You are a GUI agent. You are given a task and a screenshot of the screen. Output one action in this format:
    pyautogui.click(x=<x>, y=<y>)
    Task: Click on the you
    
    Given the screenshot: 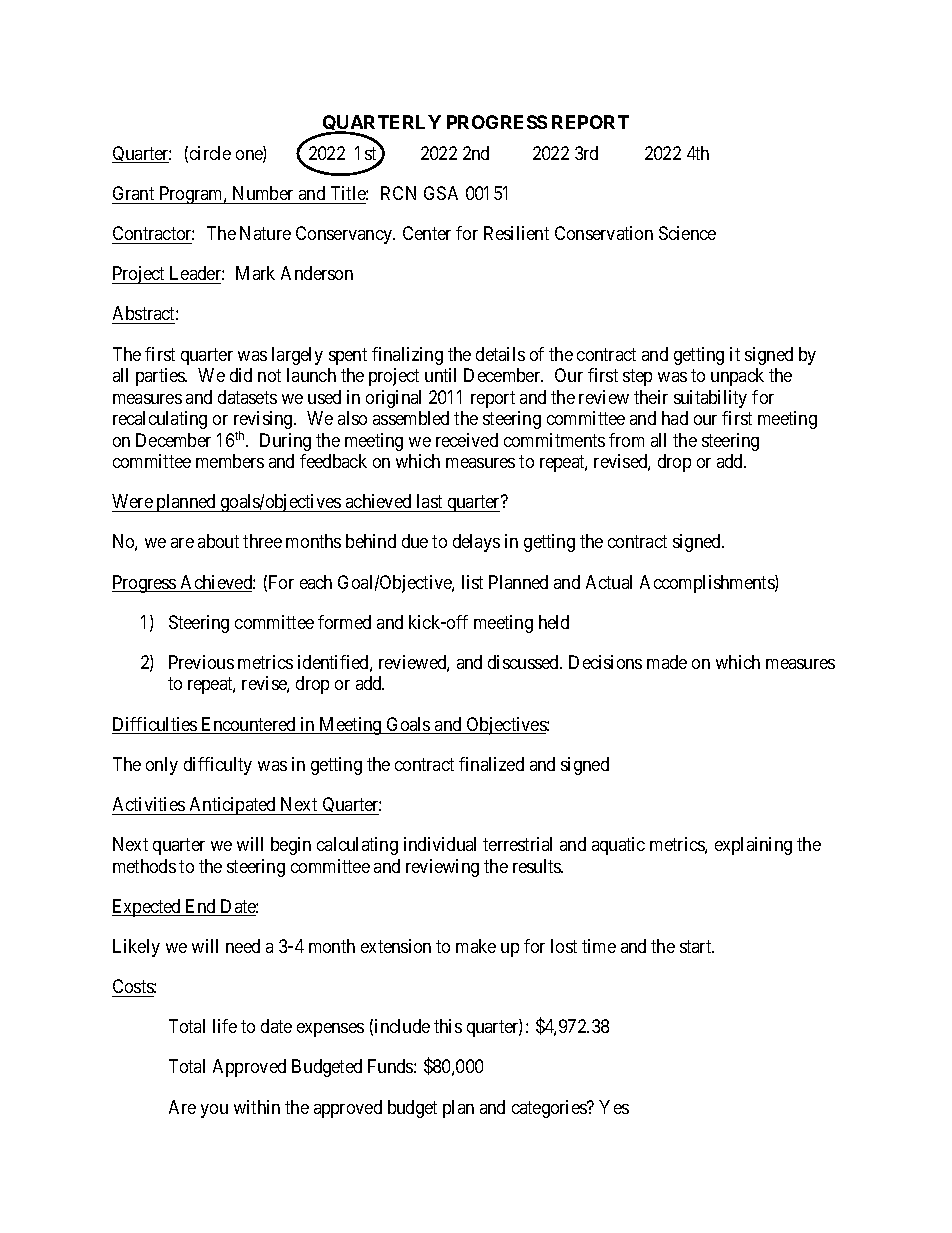 What is the action you would take?
    pyautogui.click(x=214, y=1111)
